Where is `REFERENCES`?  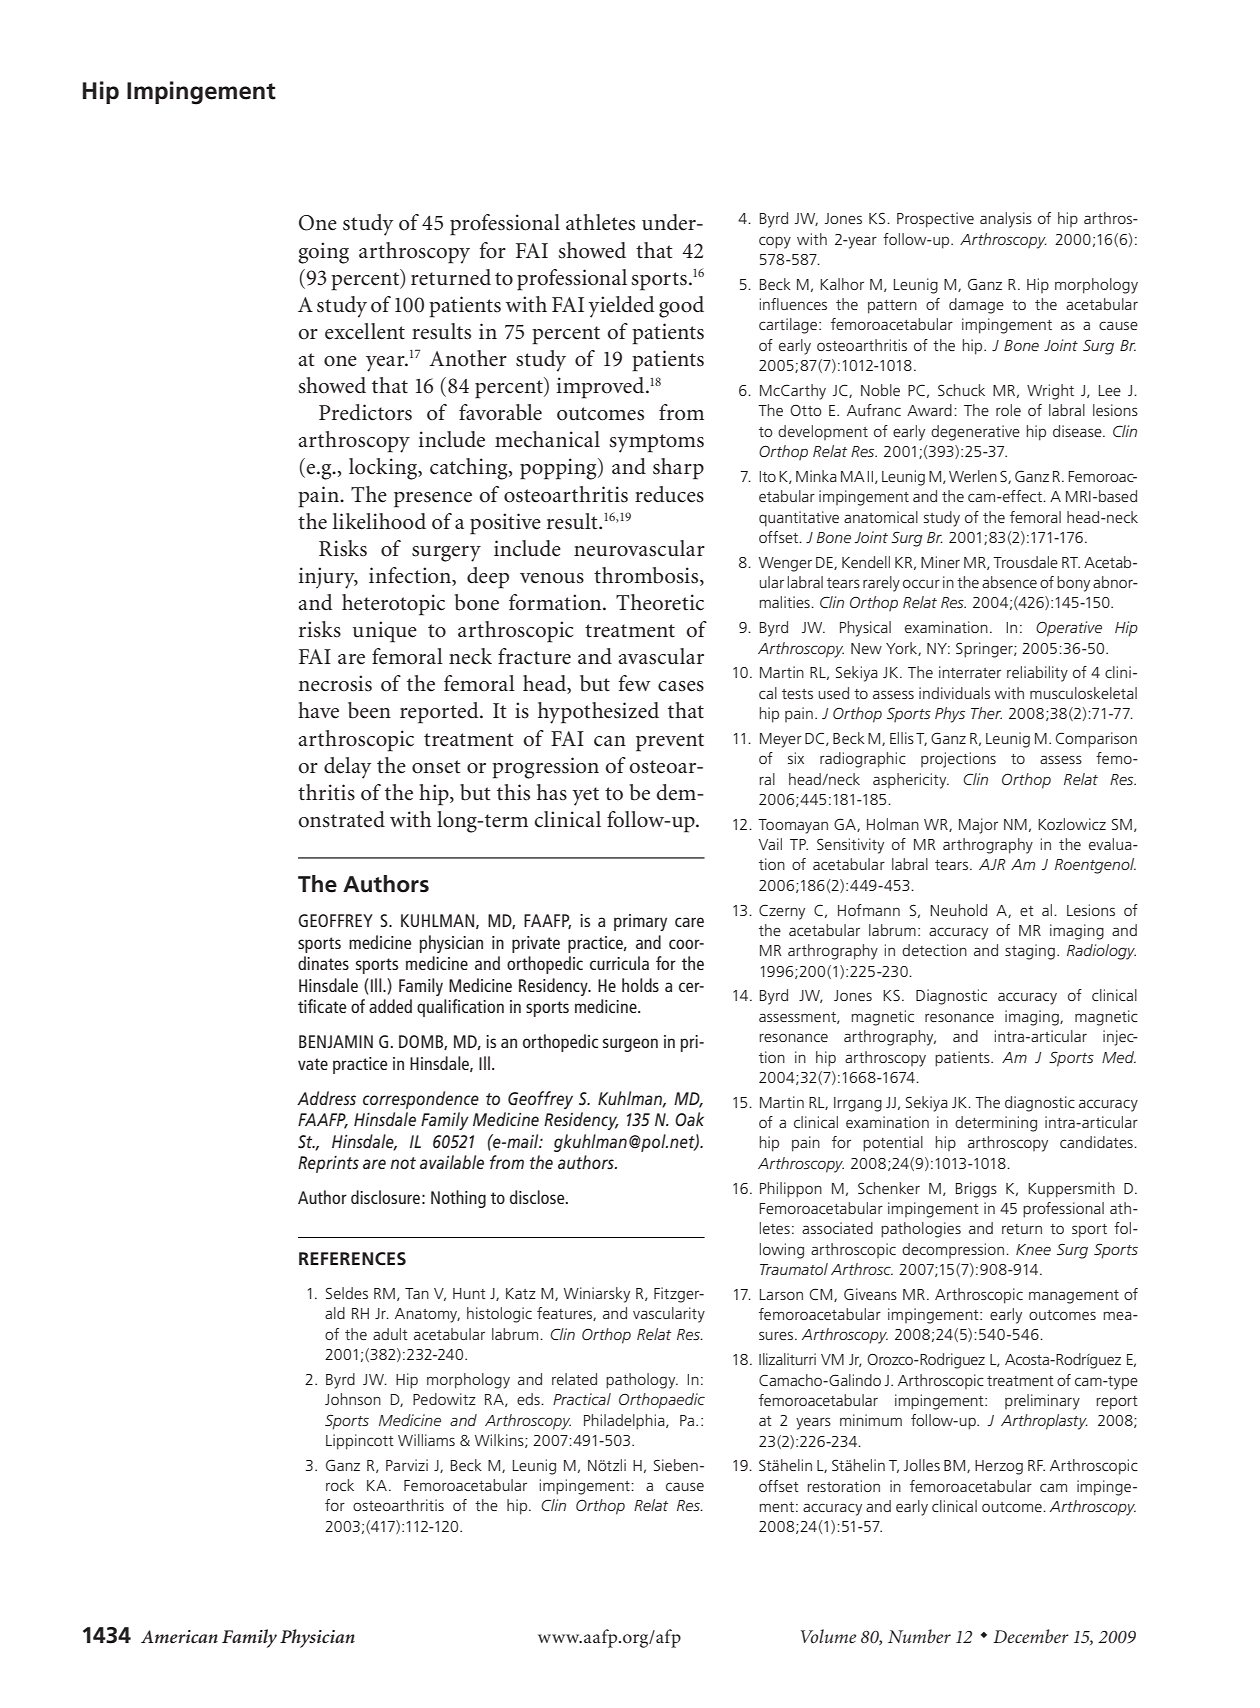 REFERENCES is located at coordinates (352, 1259).
